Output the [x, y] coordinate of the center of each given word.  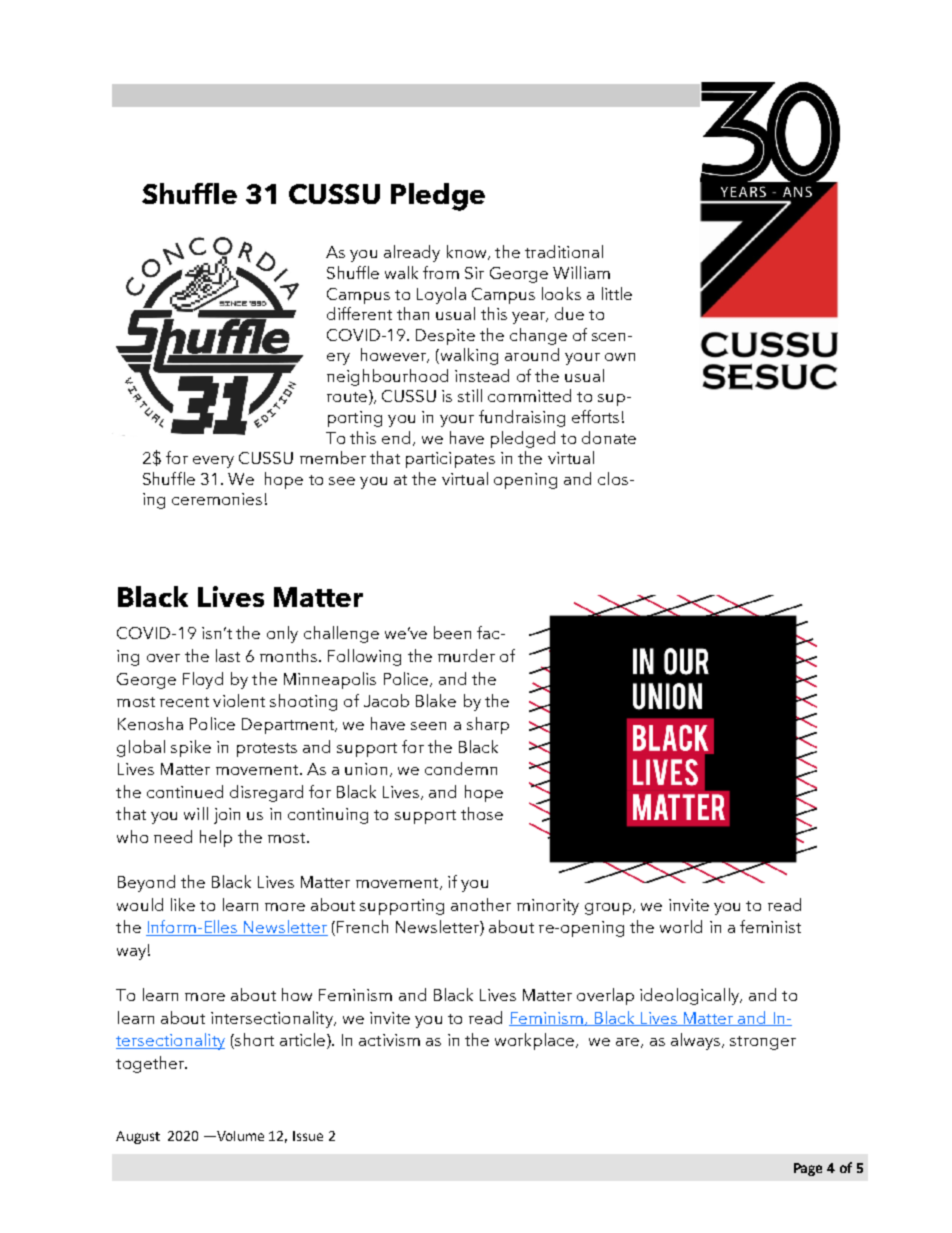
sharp [488, 725]
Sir [474, 273]
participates [450, 460]
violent [239, 700]
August [138, 1137]
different [359, 313]
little [617, 293]
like [183, 904]
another [481, 904]
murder [466, 655]
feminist [770, 926]
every [213, 462]
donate [609, 437]
